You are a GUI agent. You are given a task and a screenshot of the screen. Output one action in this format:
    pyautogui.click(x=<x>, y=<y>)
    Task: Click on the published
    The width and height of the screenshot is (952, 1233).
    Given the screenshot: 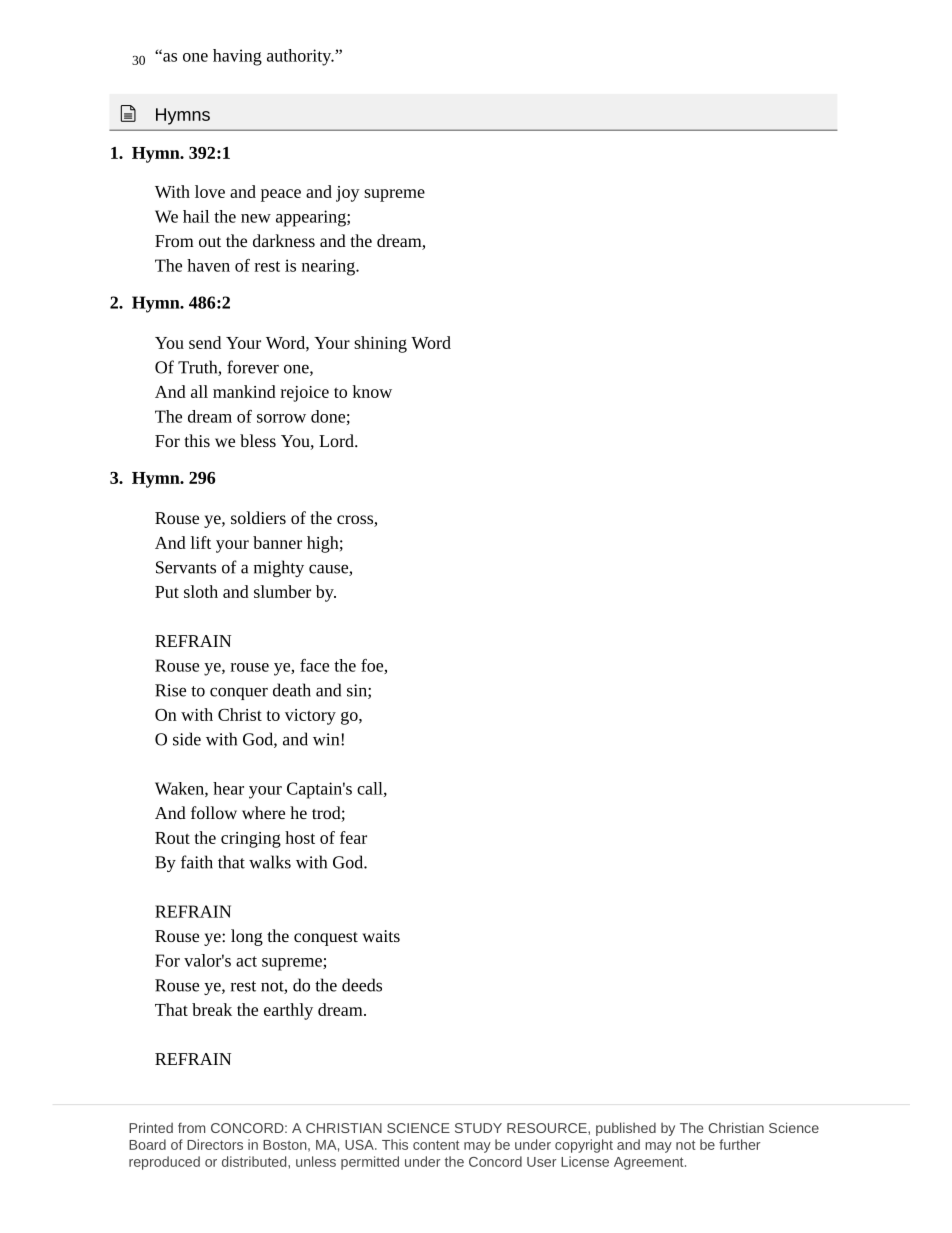 What is the action you would take?
    pyautogui.click(x=626, y=1129)
